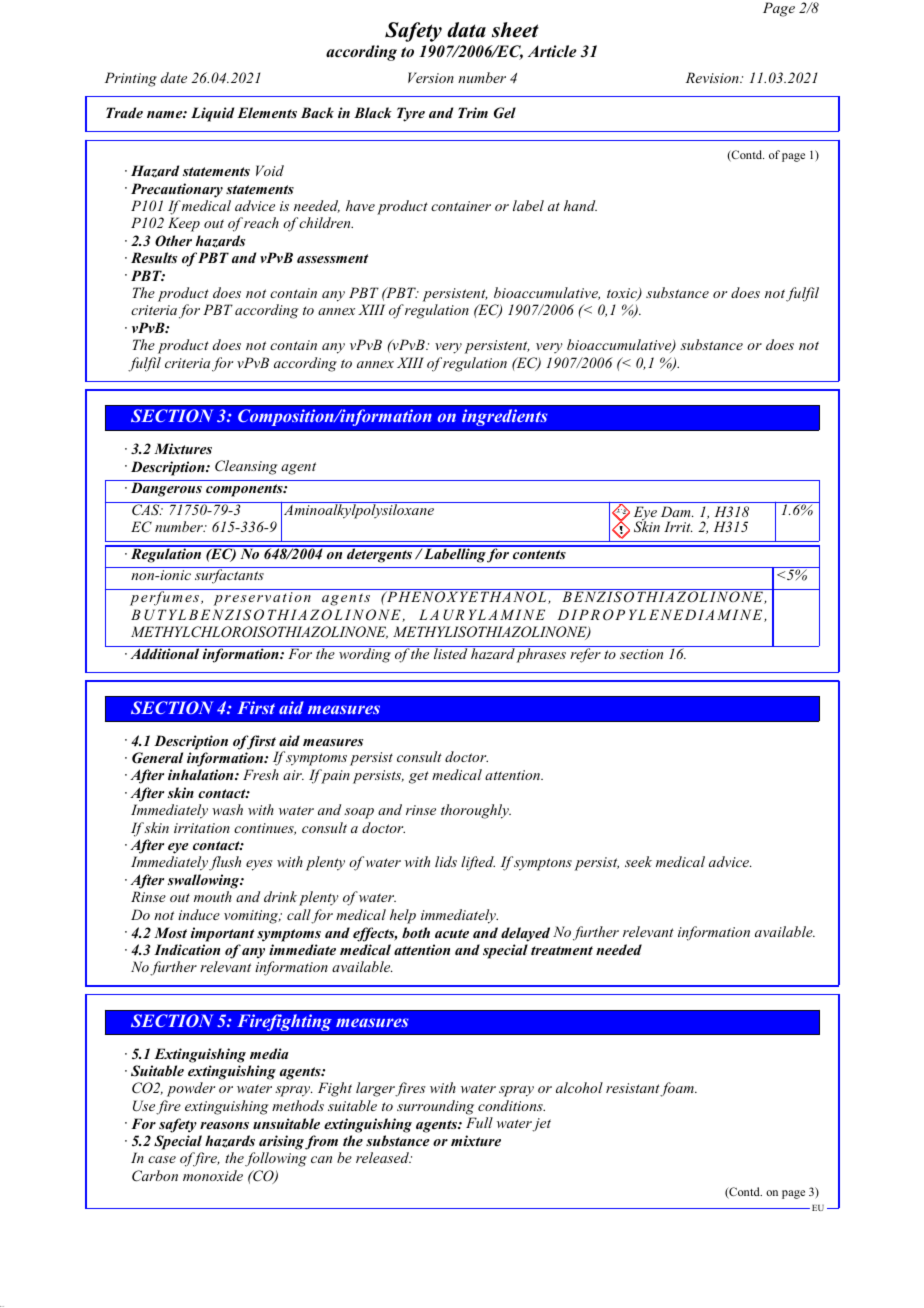 The width and height of the screenshot is (924, 1308). What do you see at coordinates (199, 914) in the screenshot?
I see `induce` at bounding box center [199, 914].
